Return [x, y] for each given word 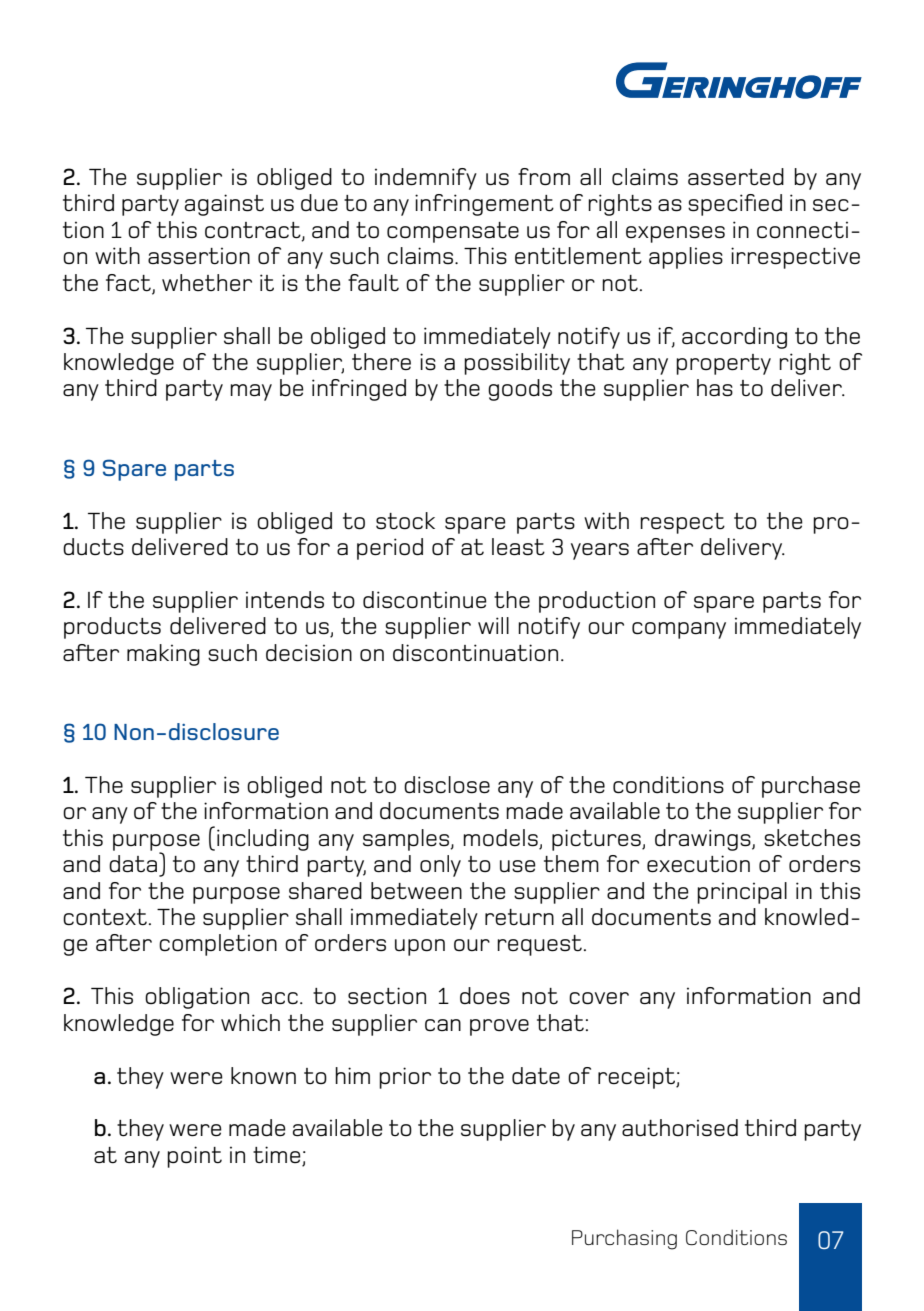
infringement [484, 205]
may [251, 392]
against [224, 205]
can [443, 1025]
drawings [704, 840]
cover [599, 998]
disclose [447, 785]
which [250, 1023]
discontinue [425, 600]
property [723, 364]
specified [735, 205]
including [263, 840]
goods [520, 390]
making [163, 655]
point [194, 1157]
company [679, 630]
